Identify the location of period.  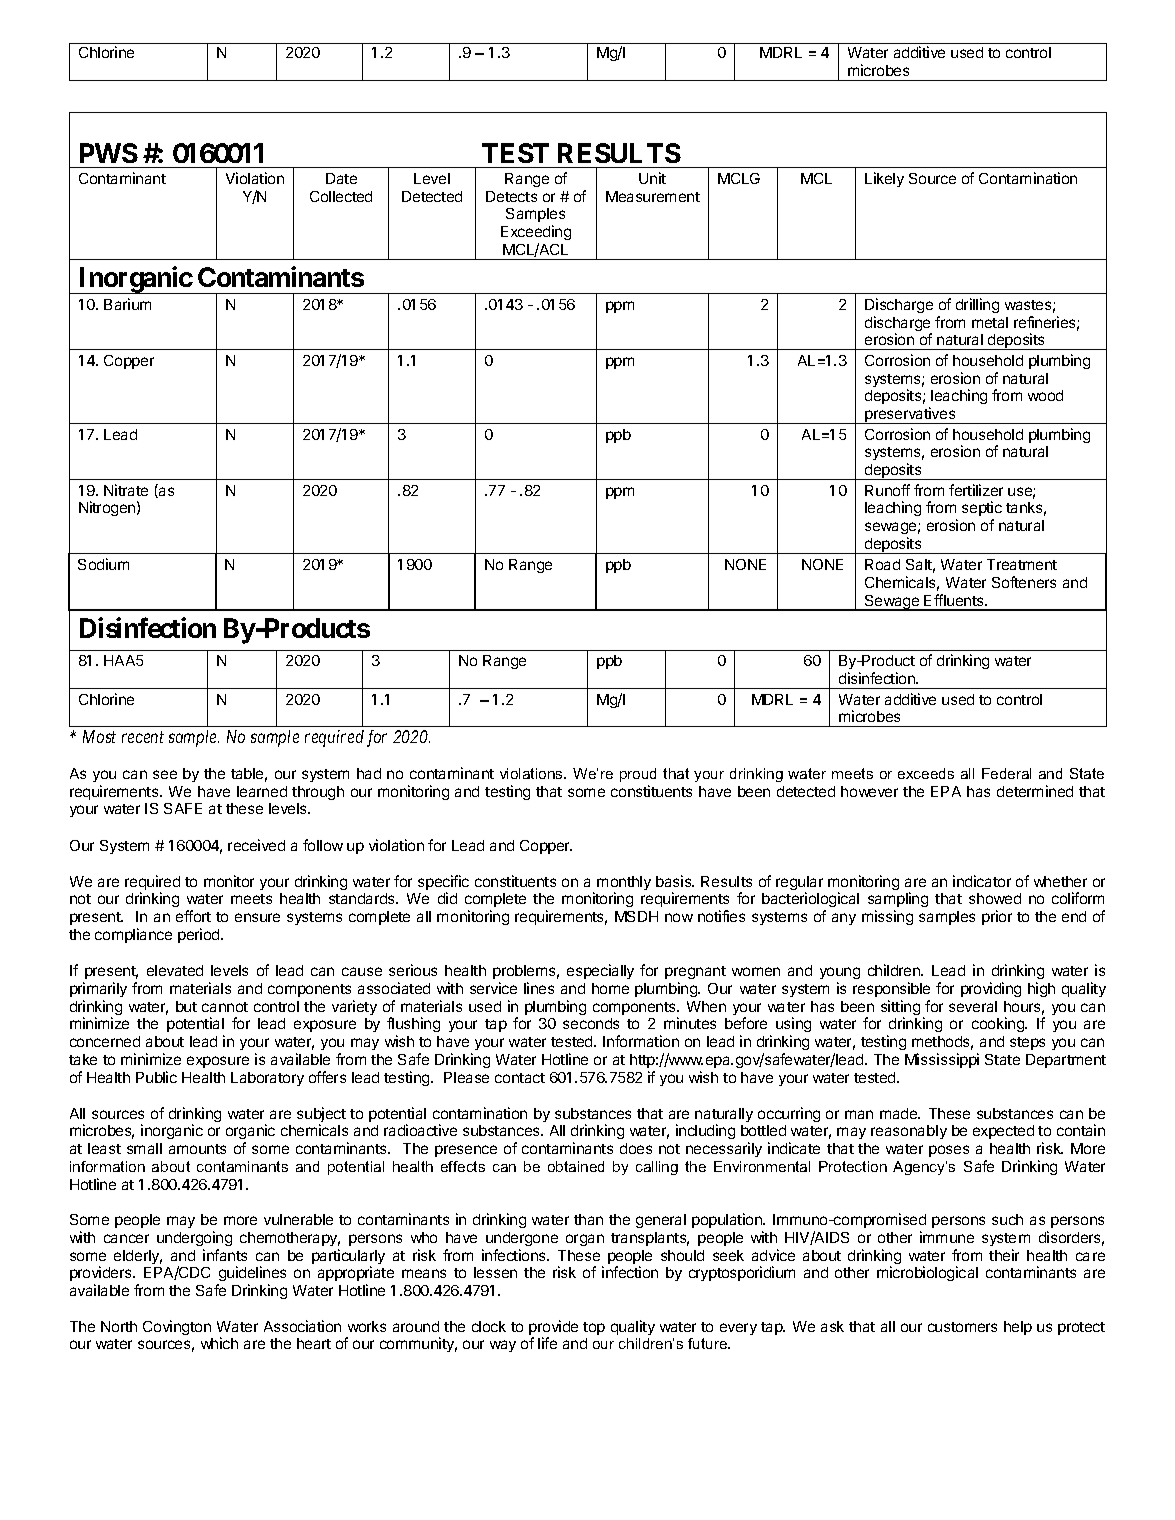
(200, 935).
